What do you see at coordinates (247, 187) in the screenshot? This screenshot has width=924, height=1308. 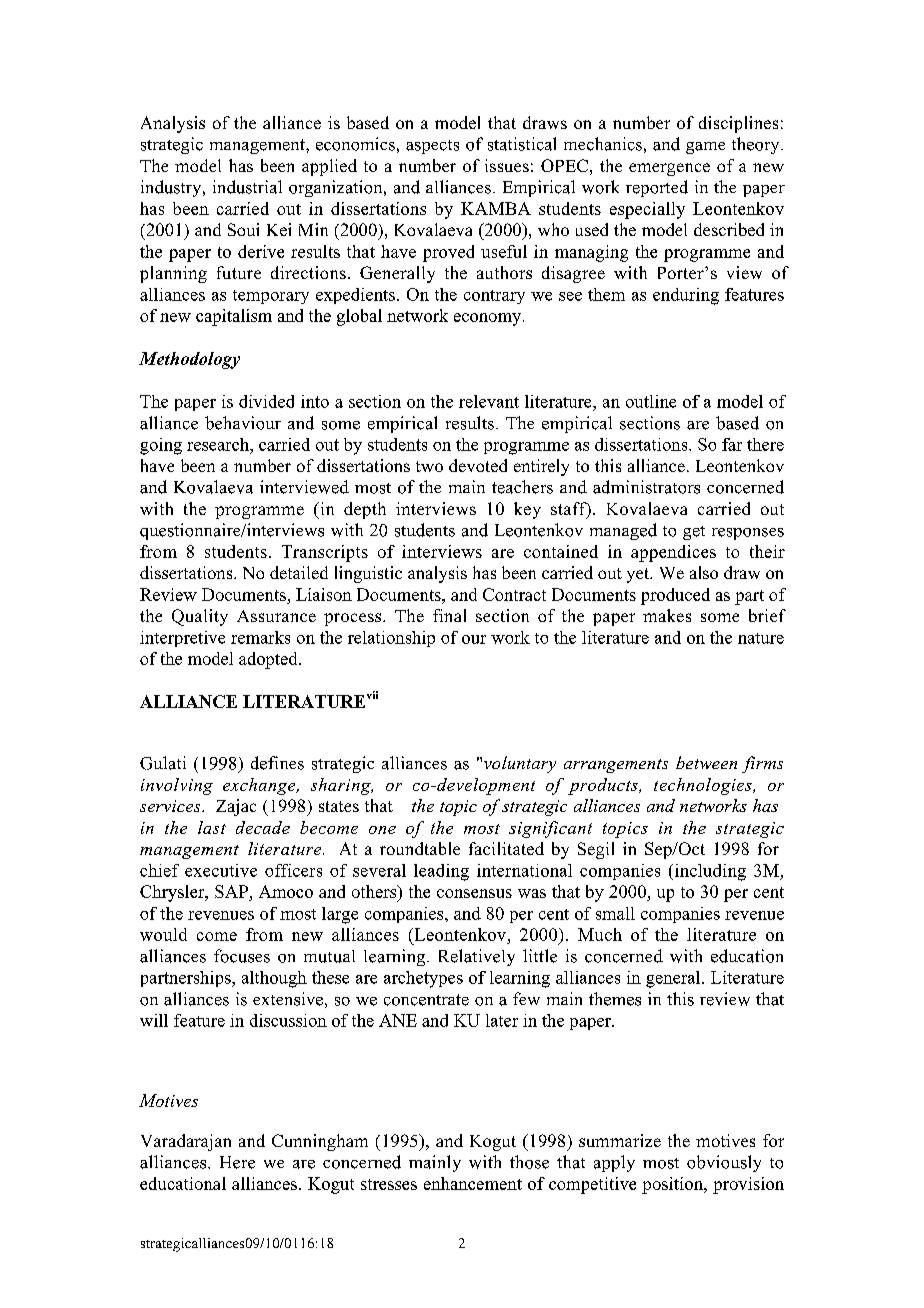 I see `industrial` at bounding box center [247, 187].
